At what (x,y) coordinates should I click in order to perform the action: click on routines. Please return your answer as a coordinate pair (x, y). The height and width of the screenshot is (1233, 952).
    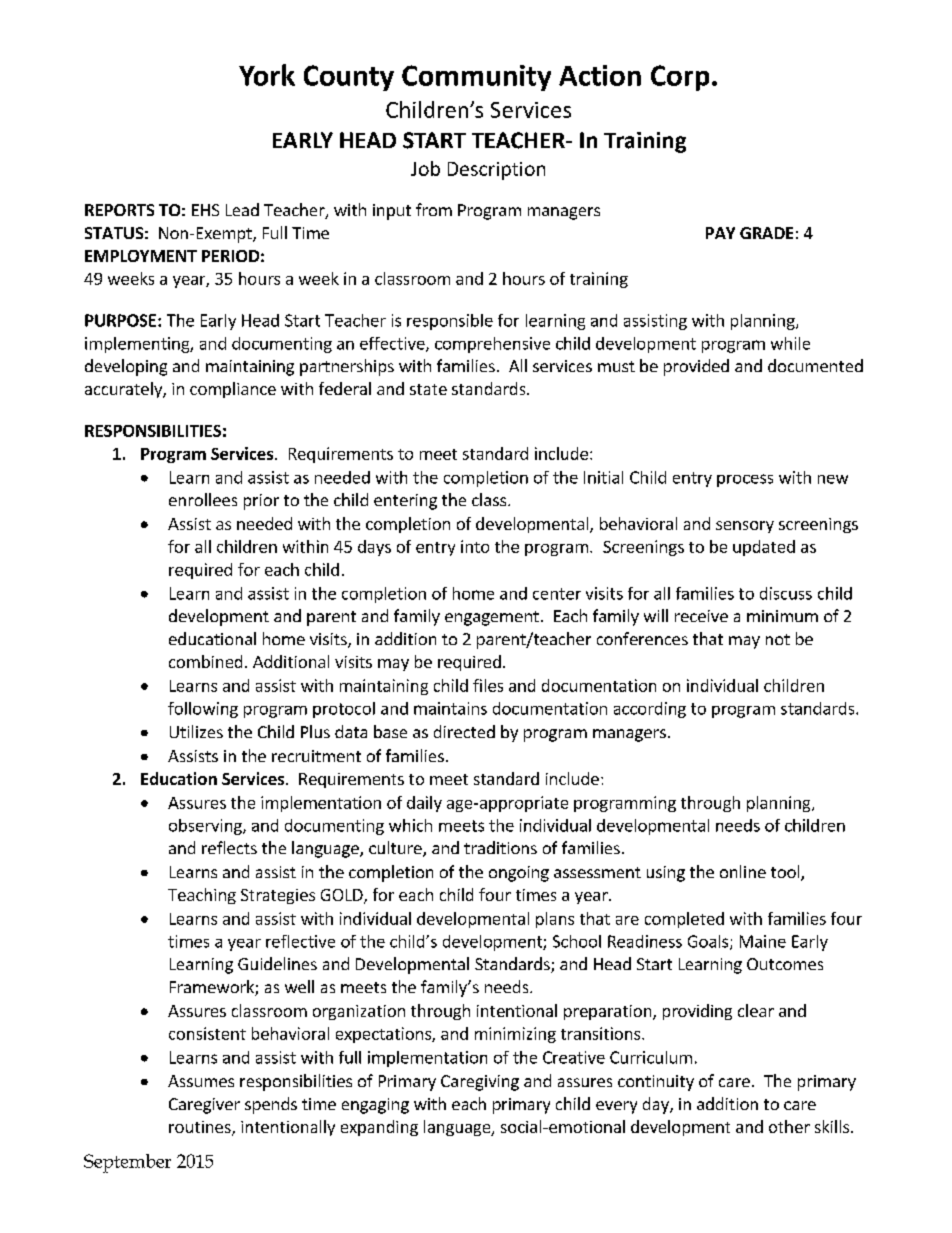
    Looking at the image, I should click on (201, 1128).
